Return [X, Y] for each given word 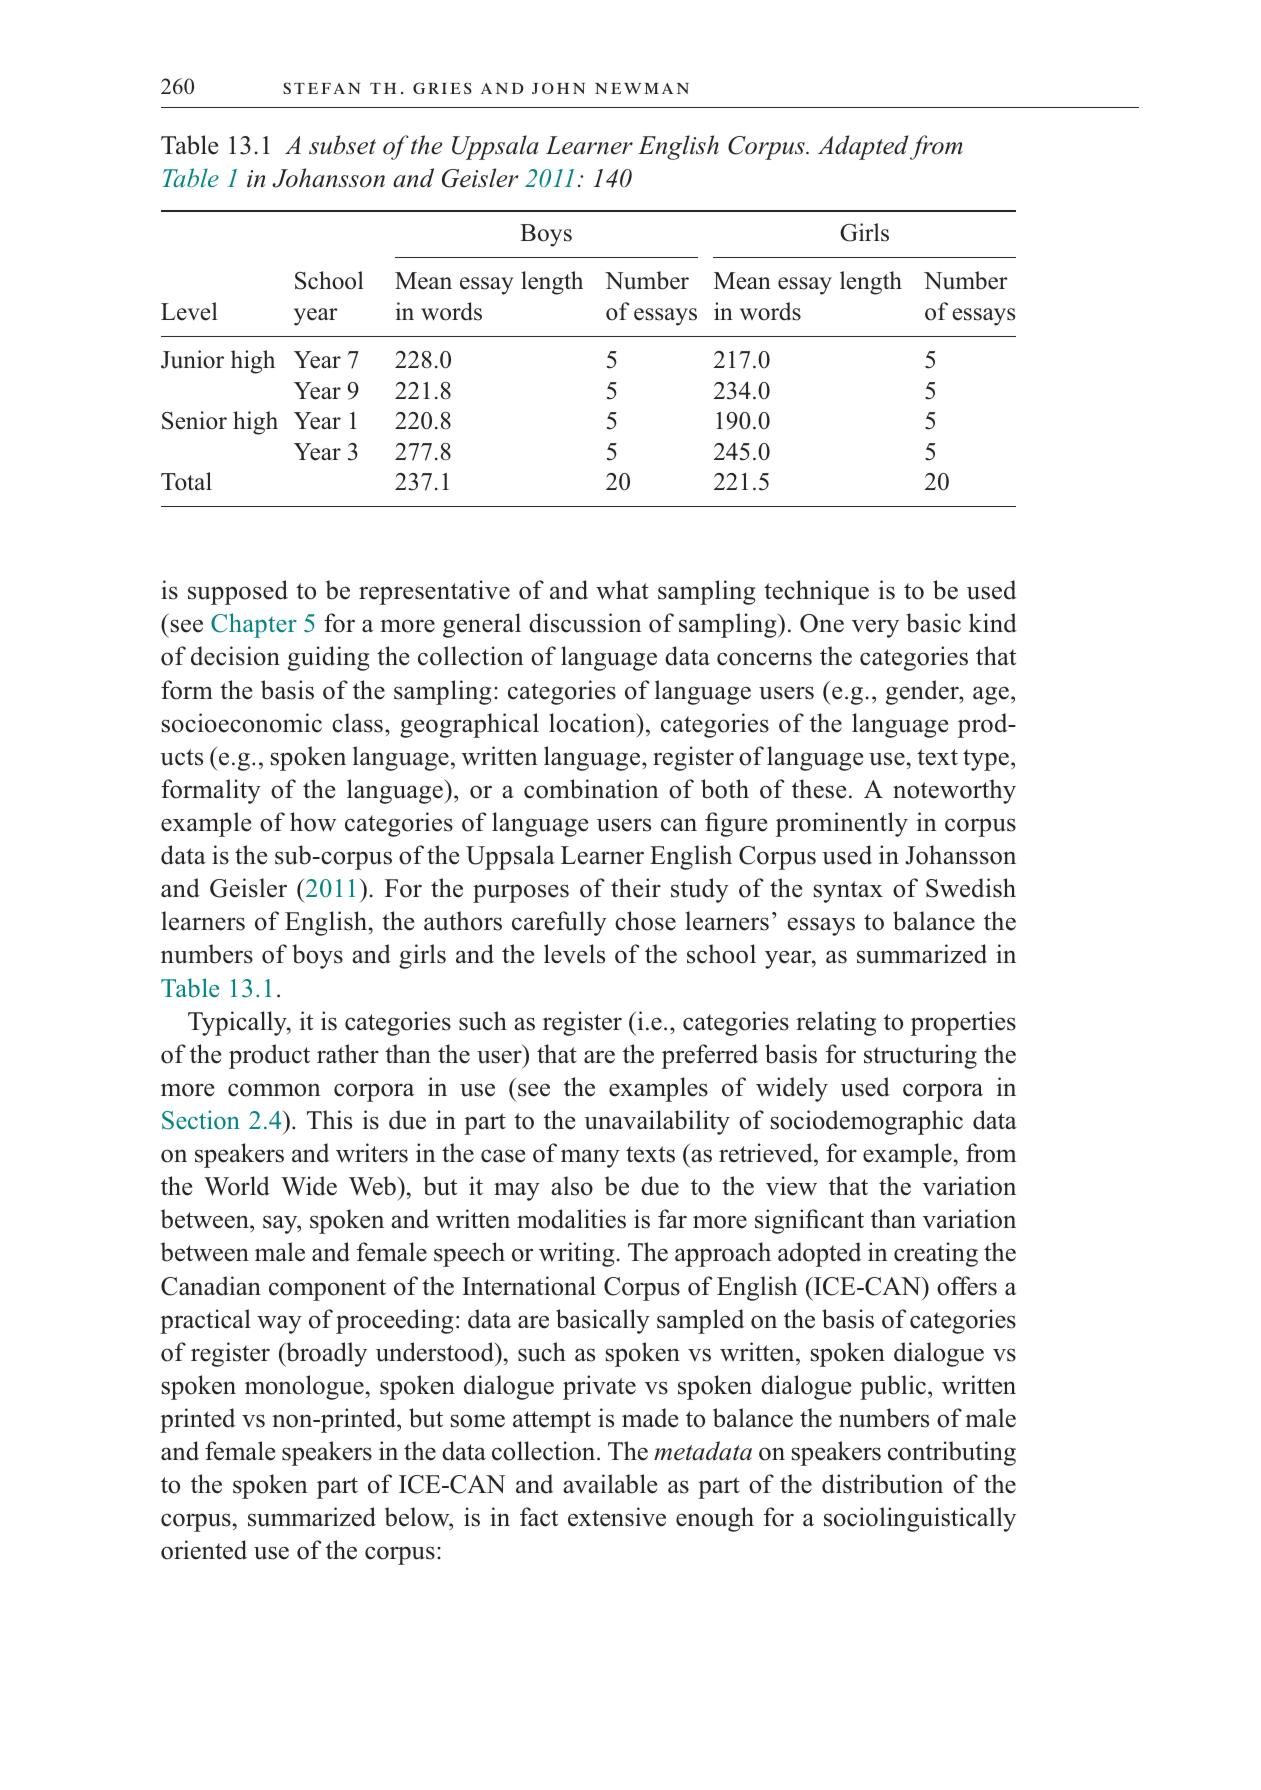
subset [342, 145]
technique [816, 592]
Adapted [863, 147]
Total [186, 481]
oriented [204, 1550]
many [590, 1158]
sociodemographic [867, 1122]
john [558, 88]
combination [591, 789]
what [622, 590]
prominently [842, 824]
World [237, 1186]
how [313, 822]
